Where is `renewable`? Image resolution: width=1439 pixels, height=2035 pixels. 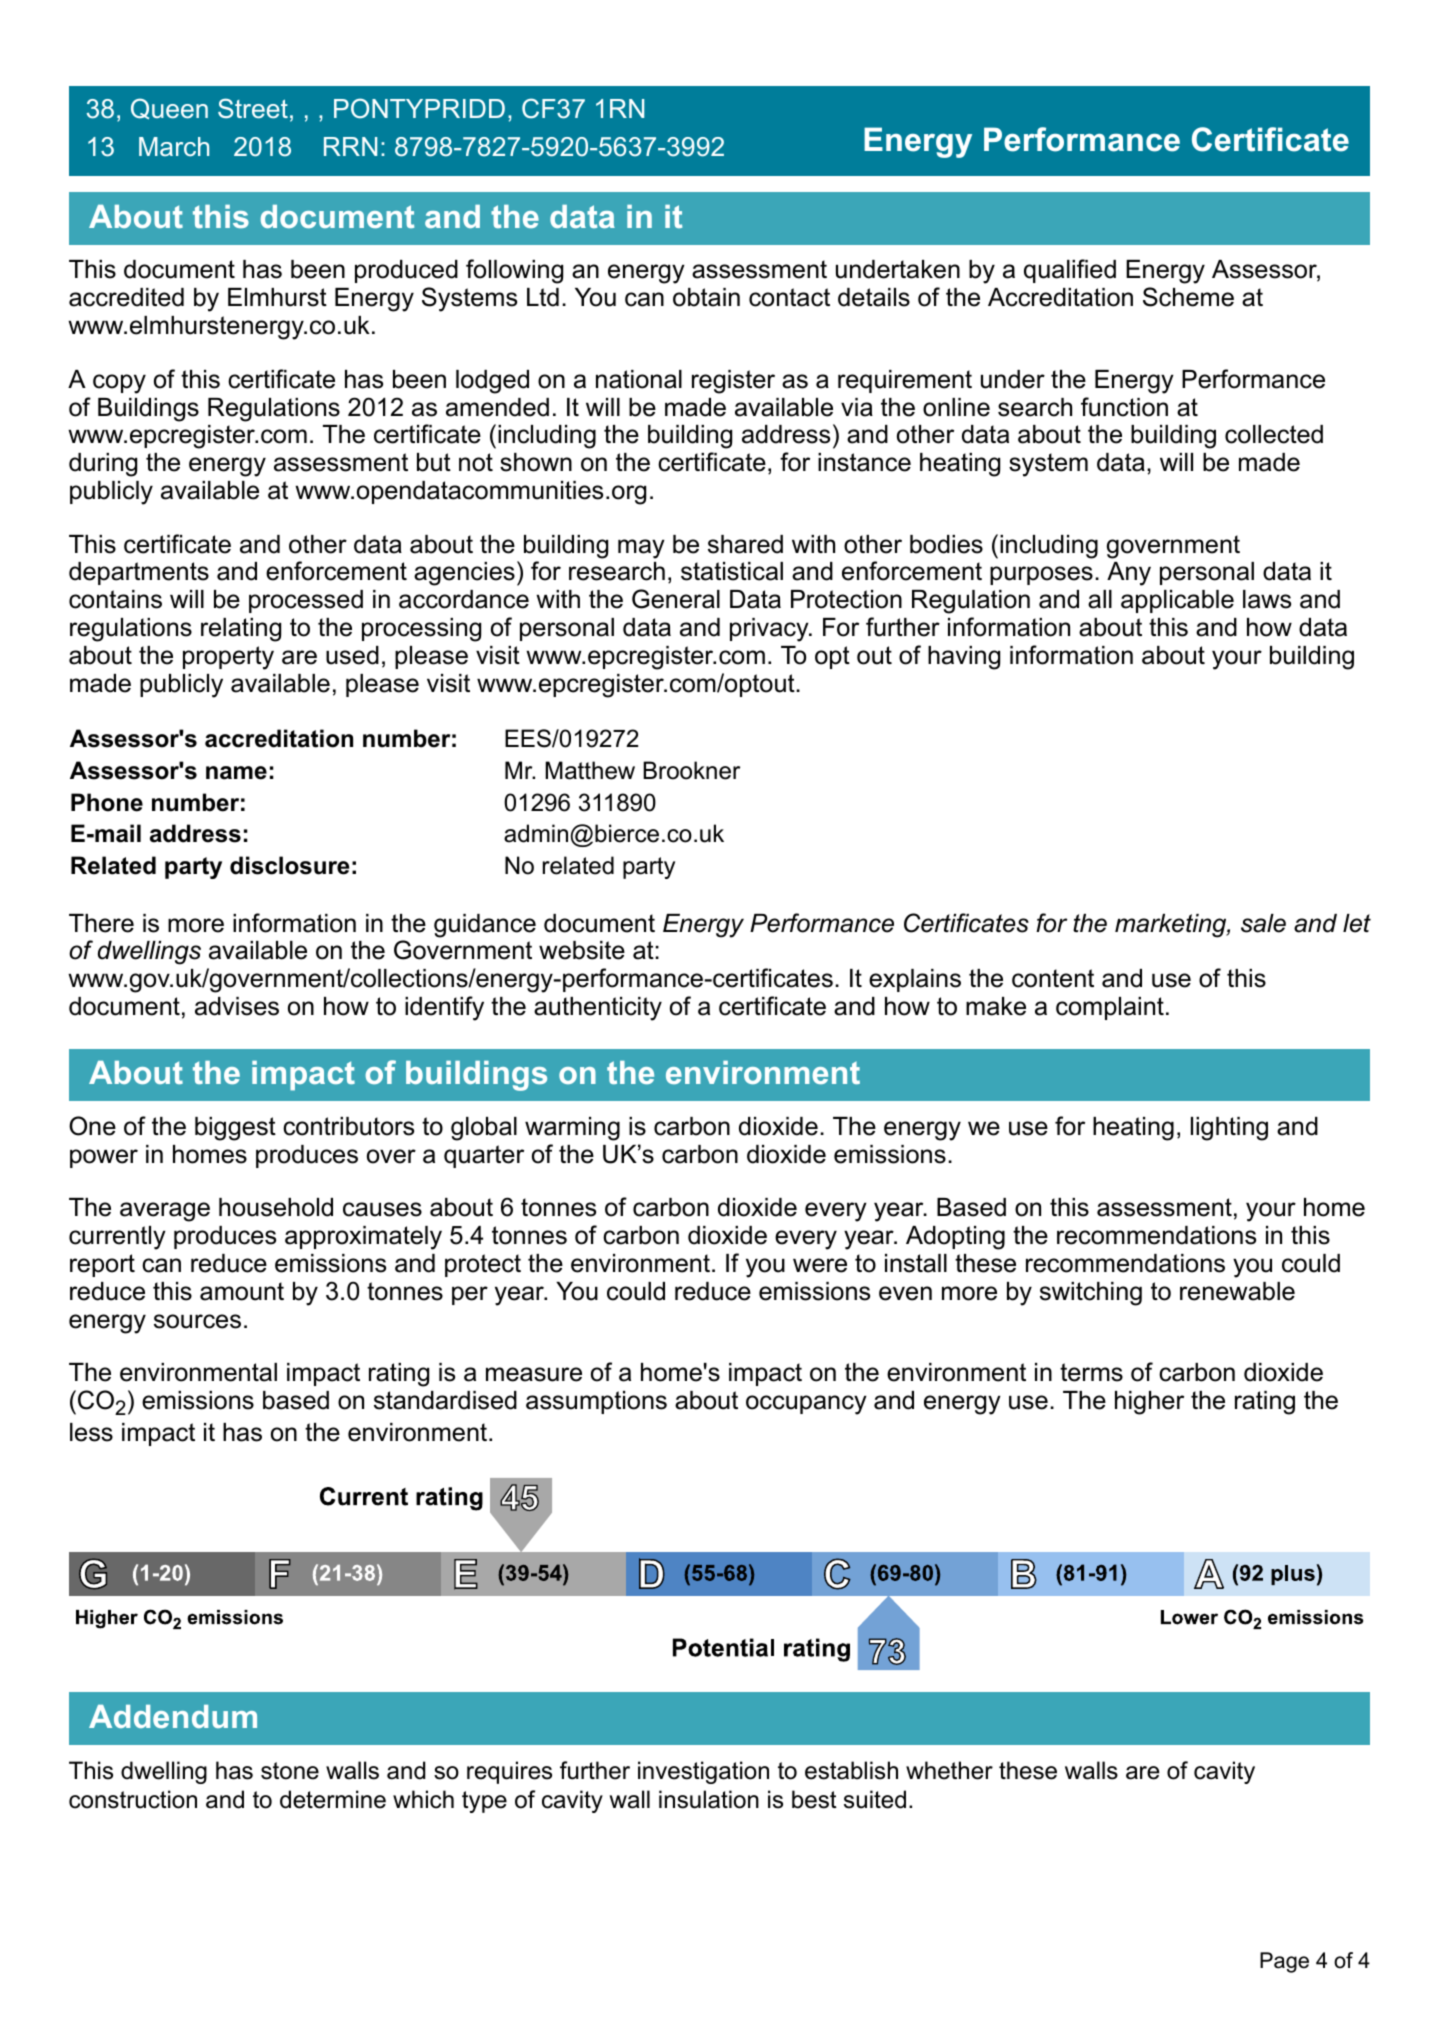
renewable is located at coordinates (1237, 1291).
